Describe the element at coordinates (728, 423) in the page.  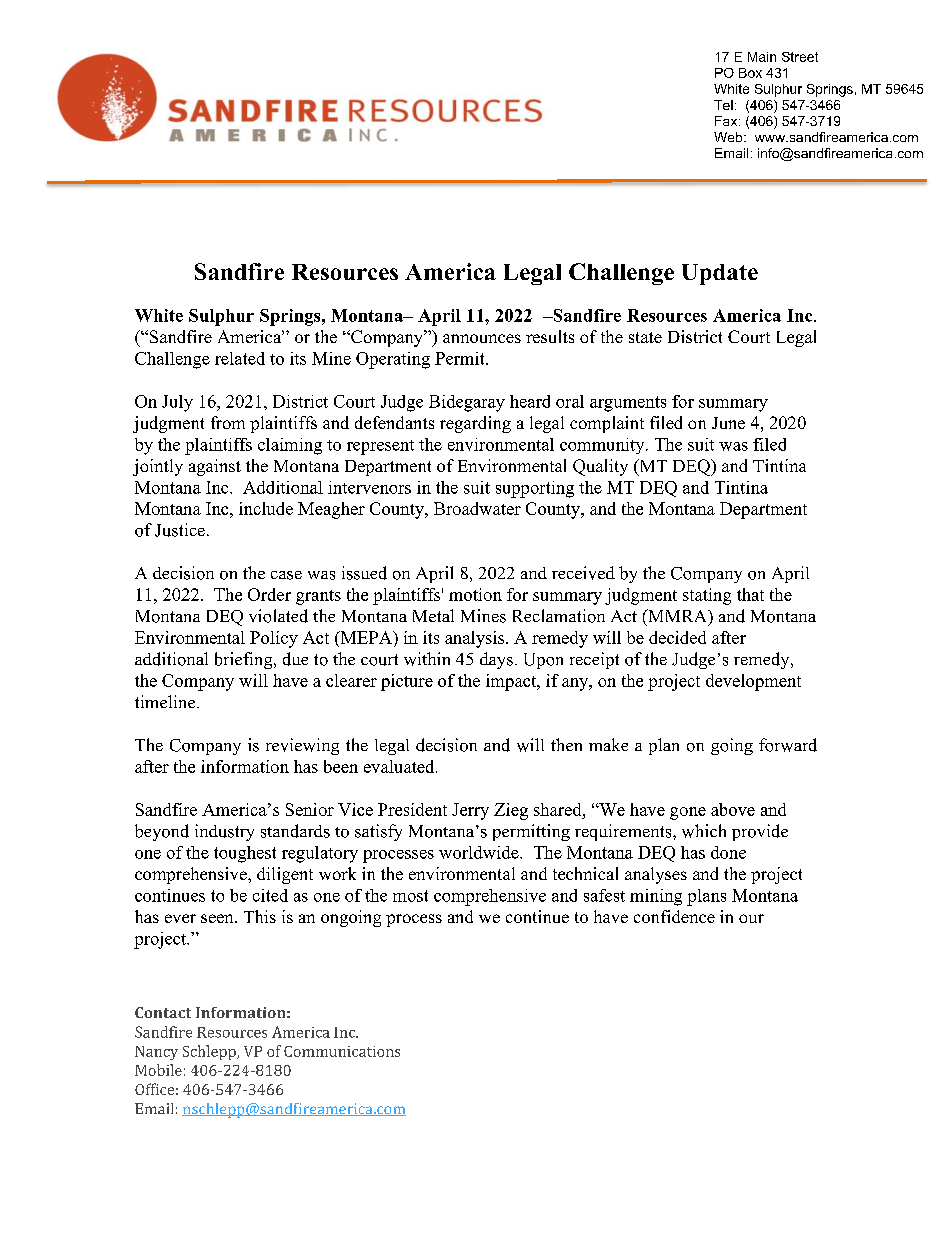
I see `June` at that location.
